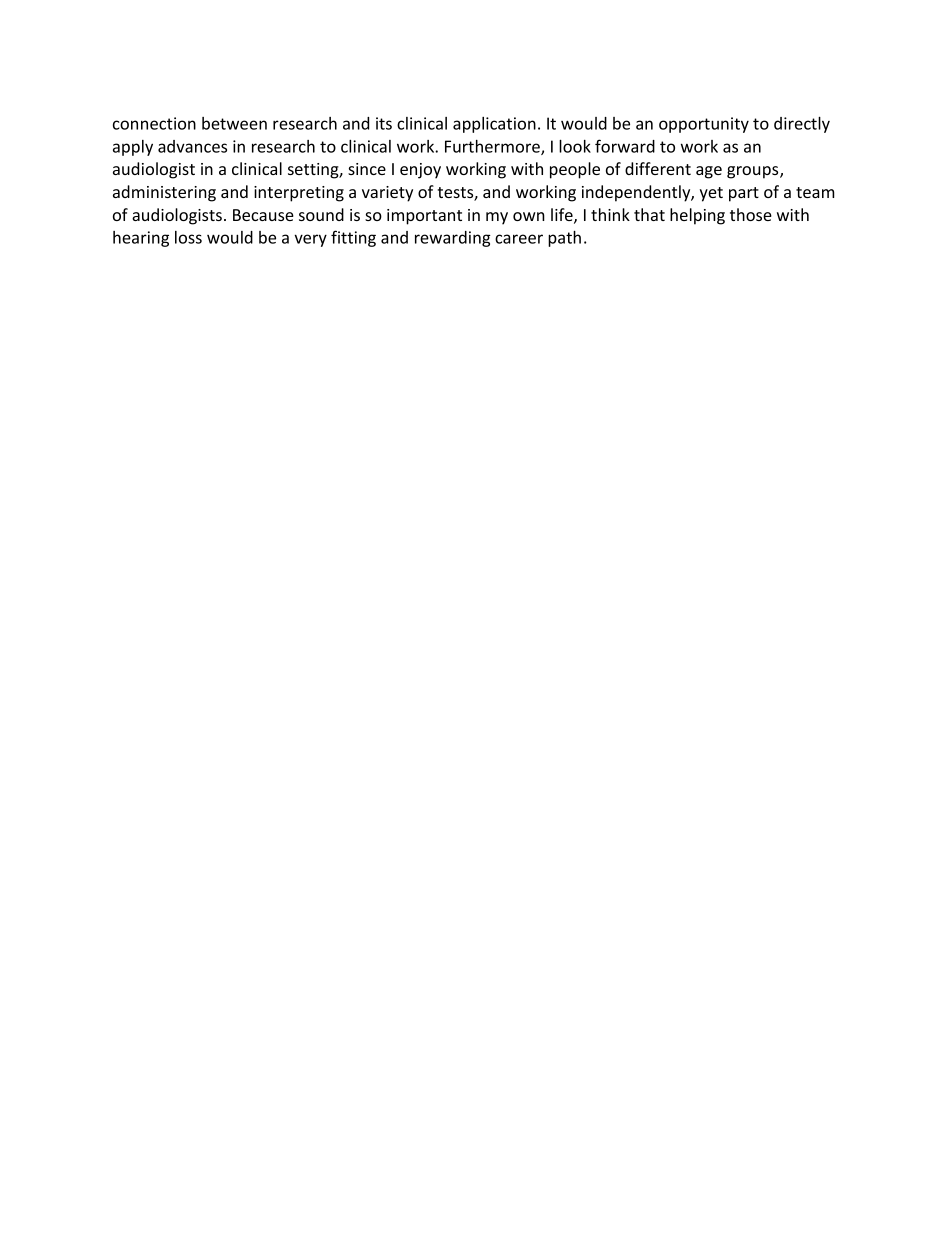 The width and height of the screenshot is (952, 1233). Describe the element at coordinates (493, 147) in the screenshot. I see `Furthermore` at that location.
